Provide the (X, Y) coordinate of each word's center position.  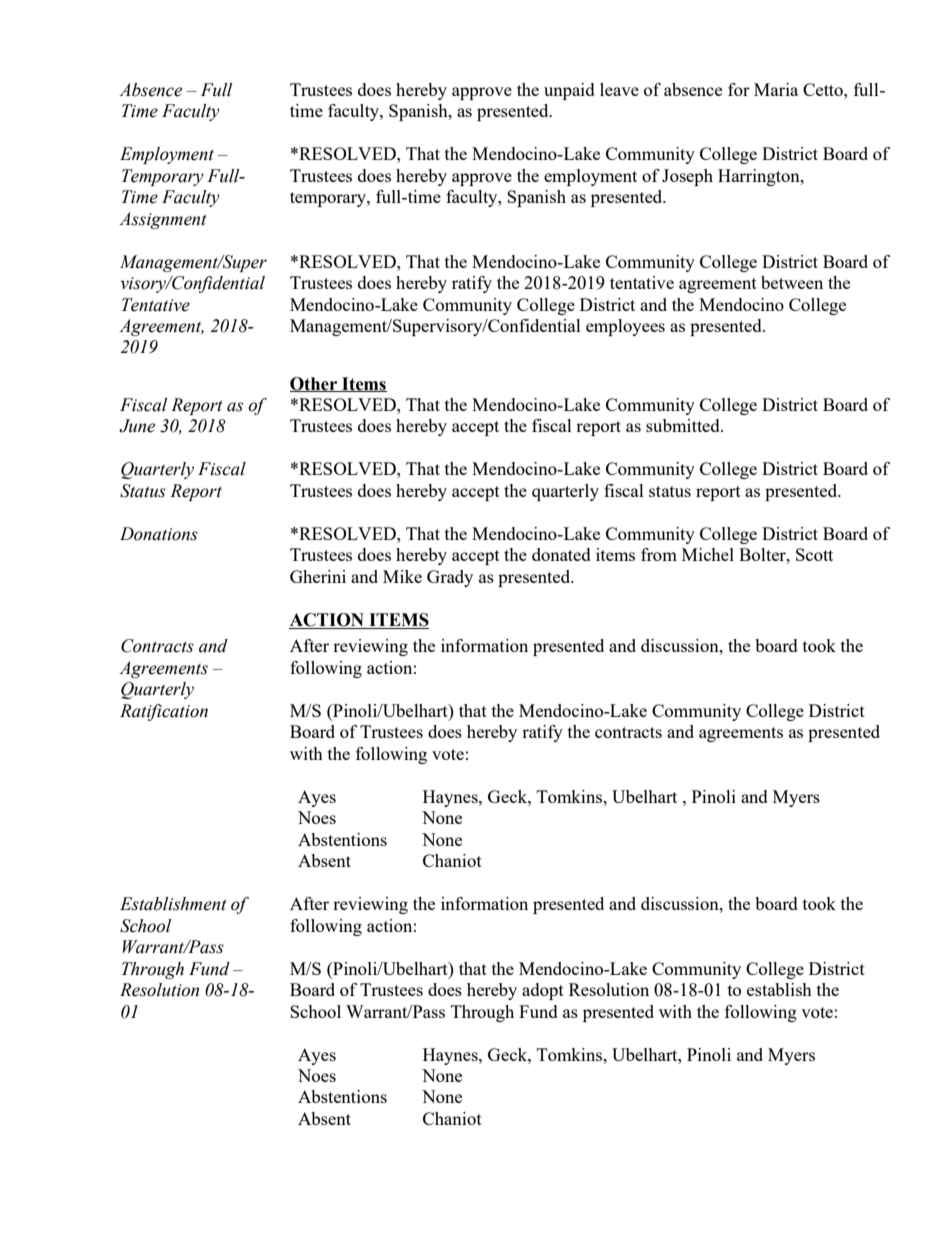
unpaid (569, 91)
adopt (543, 991)
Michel (708, 554)
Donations (159, 534)
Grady (450, 578)
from (659, 554)
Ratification (164, 712)
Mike (402, 576)
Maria (776, 89)
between (792, 282)
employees (625, 327)
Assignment (163, 220)
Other (315, 384)
